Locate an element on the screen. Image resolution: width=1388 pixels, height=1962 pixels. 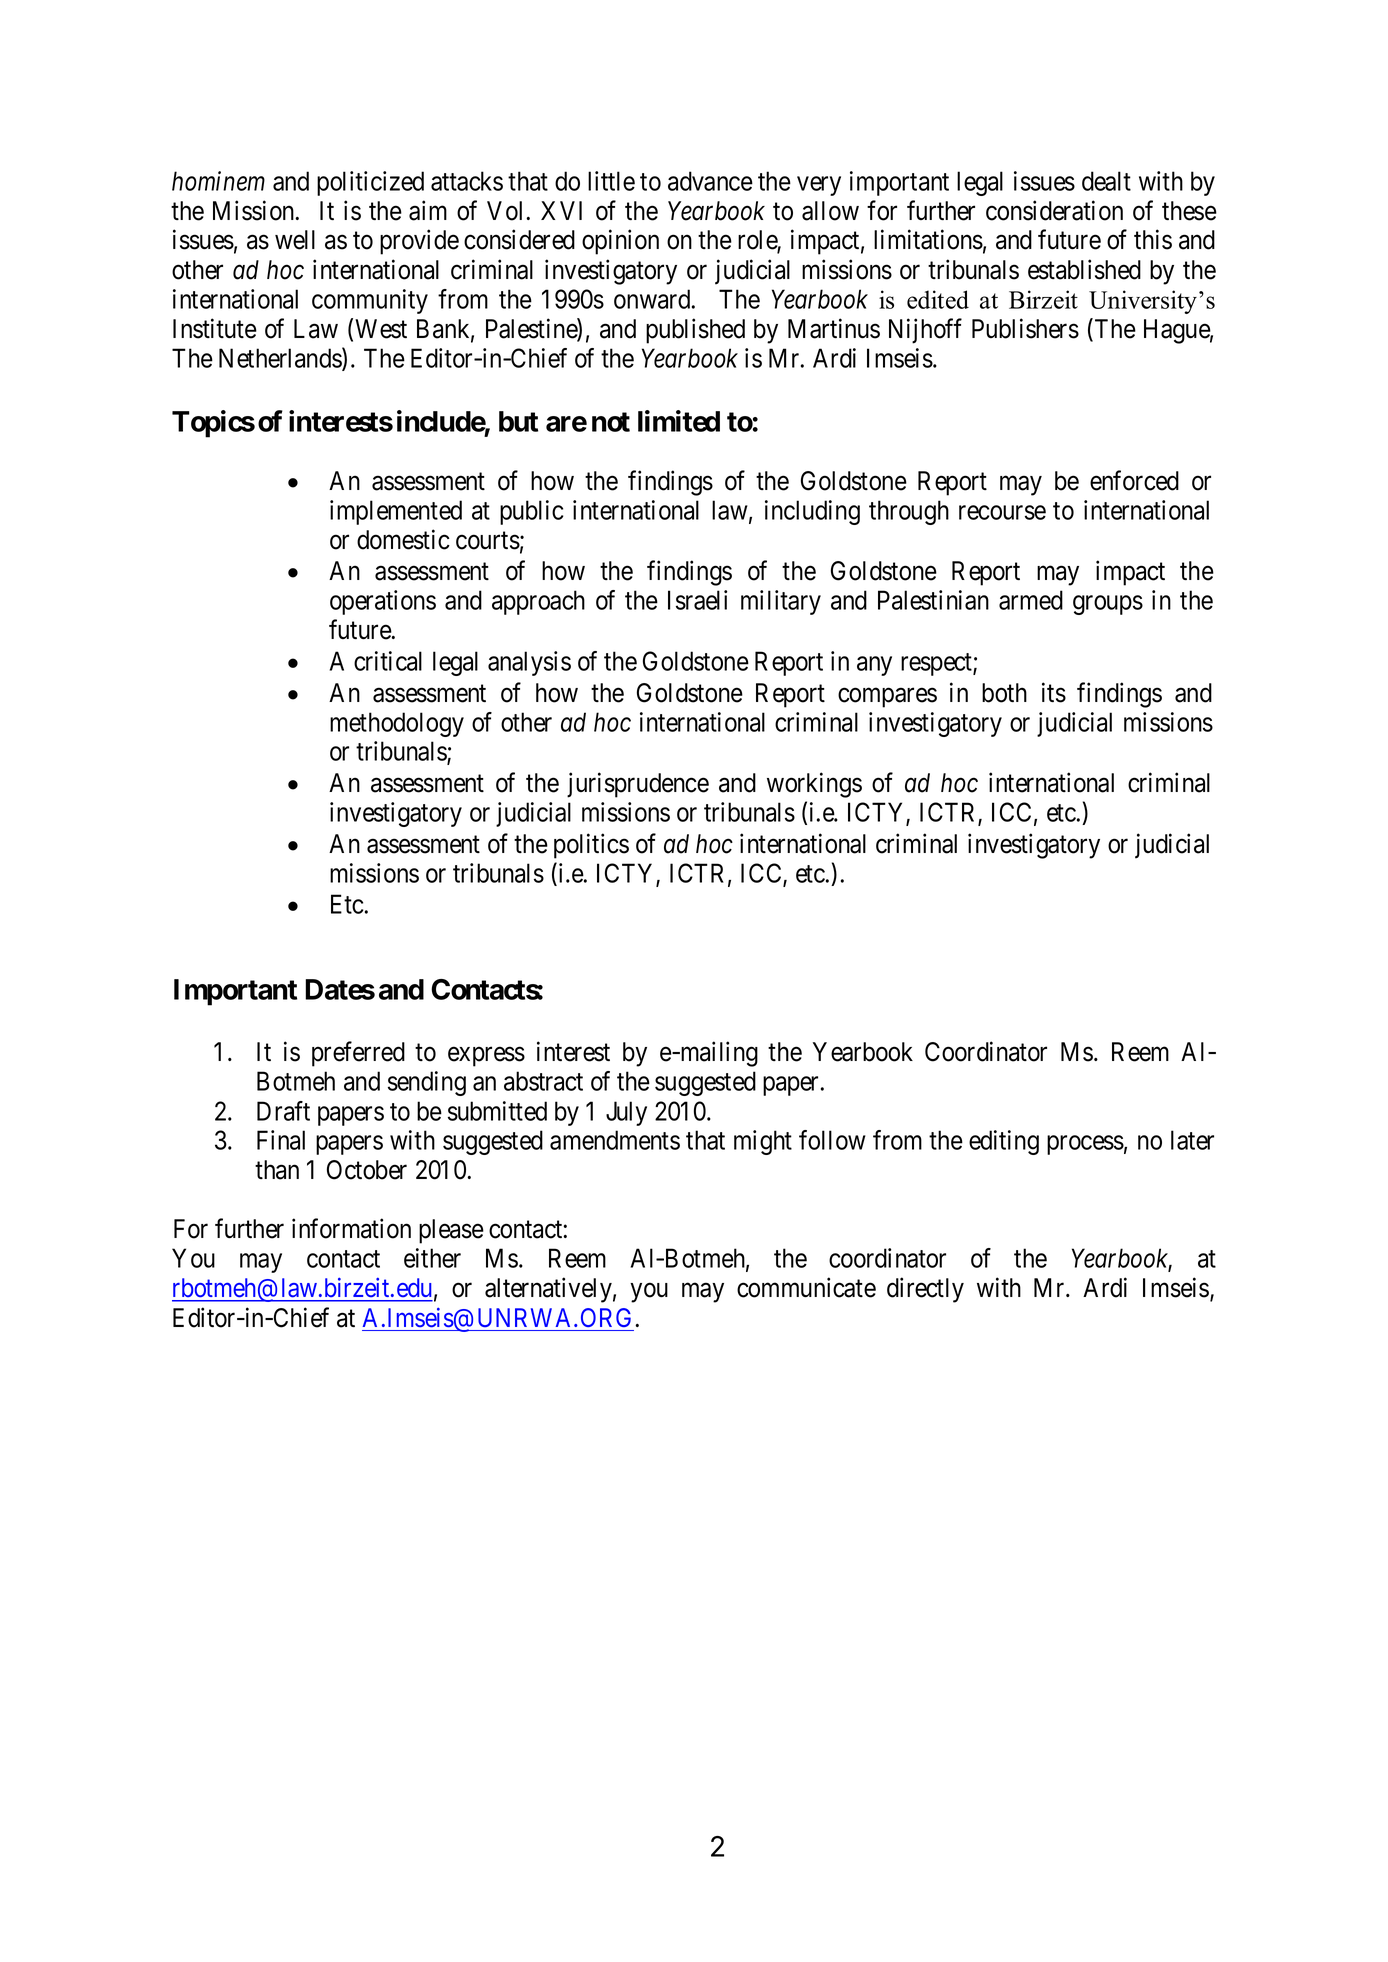
jurisprudence is located at coordinates (638, 785).
